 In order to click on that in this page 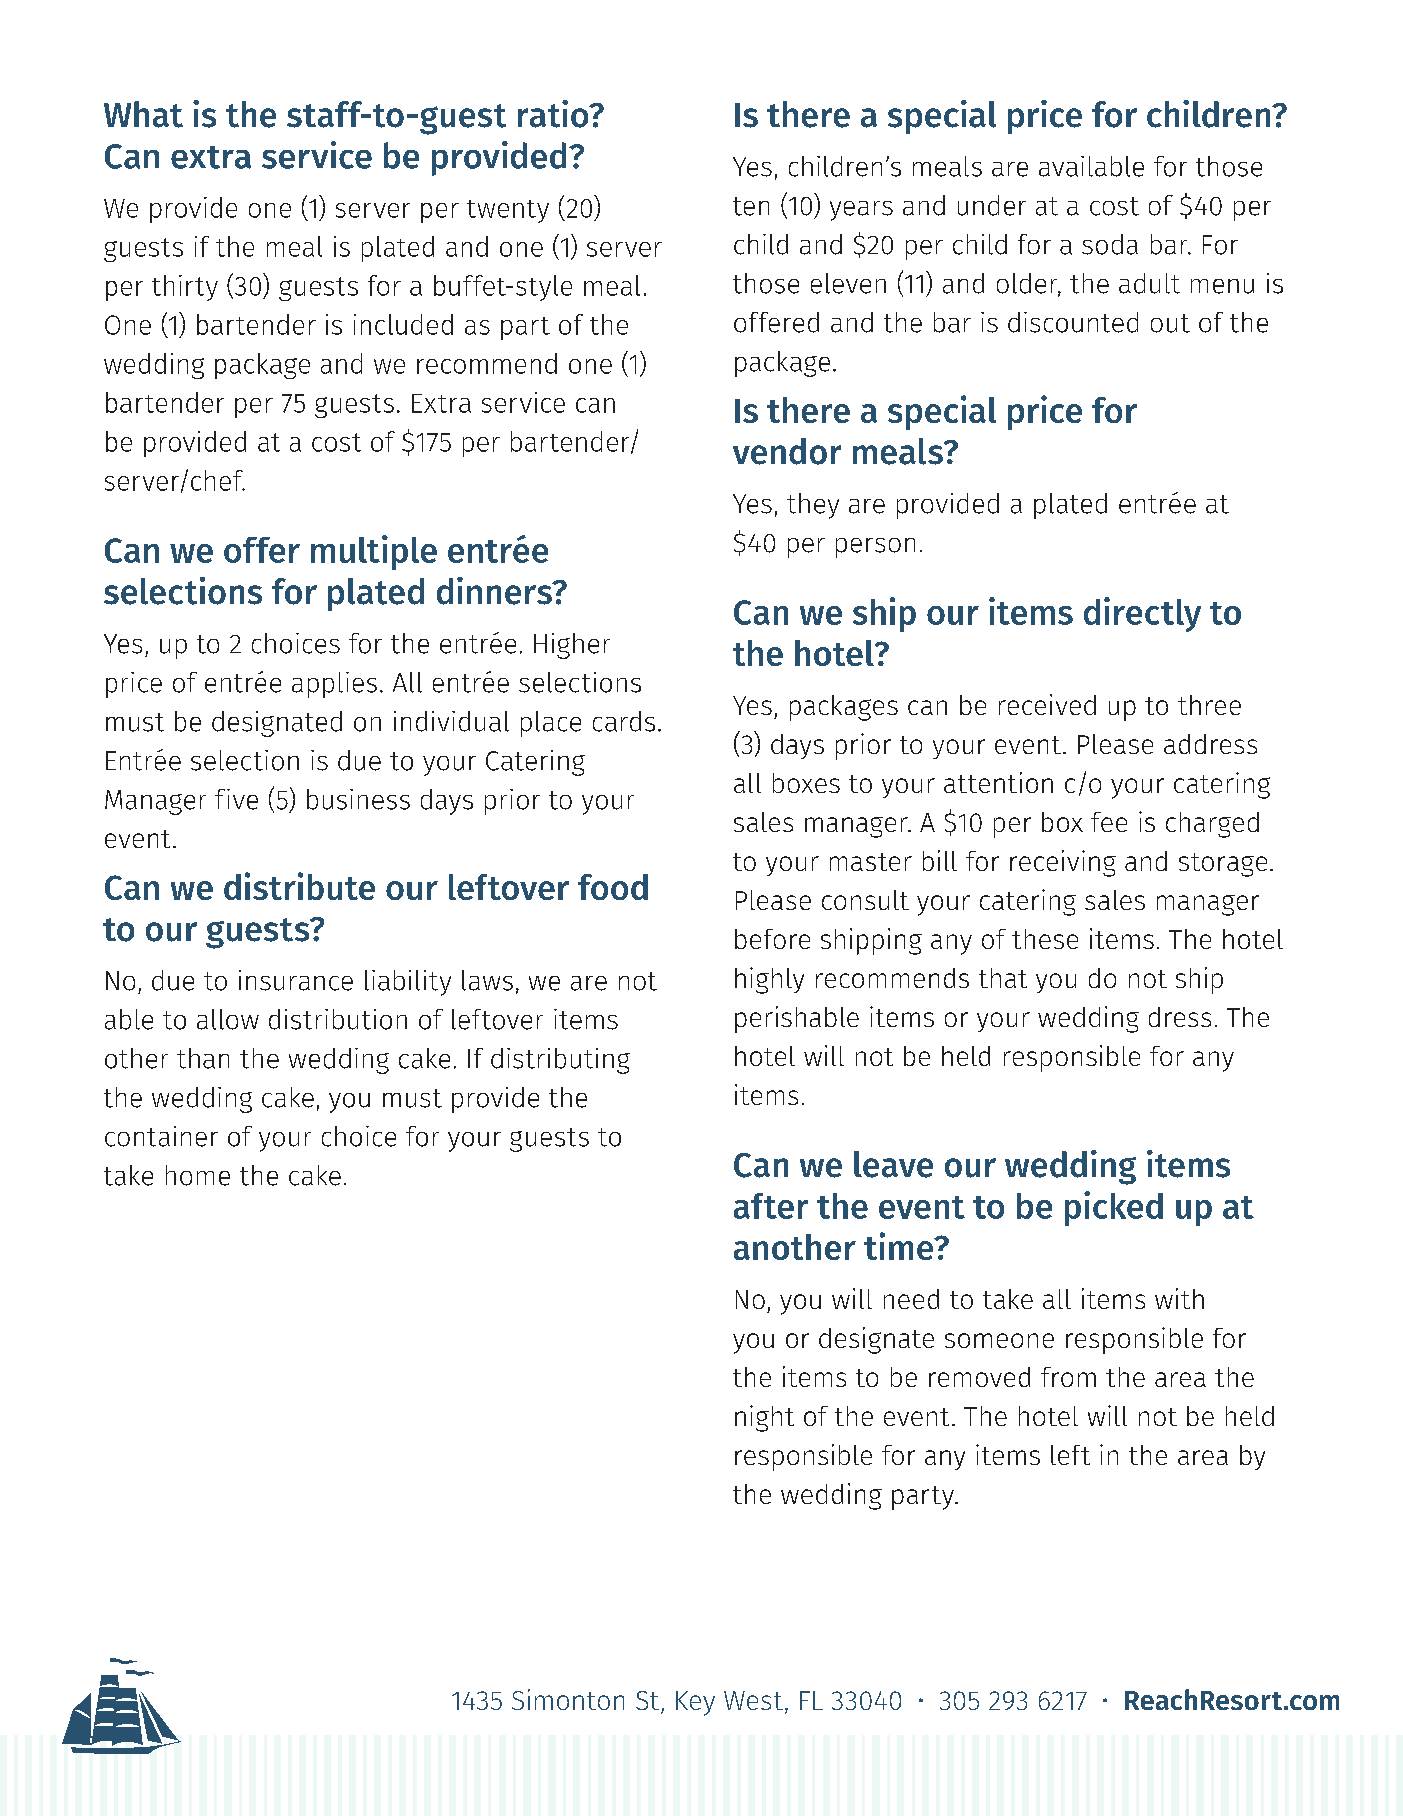, I will do `click(1003, 978)`.
